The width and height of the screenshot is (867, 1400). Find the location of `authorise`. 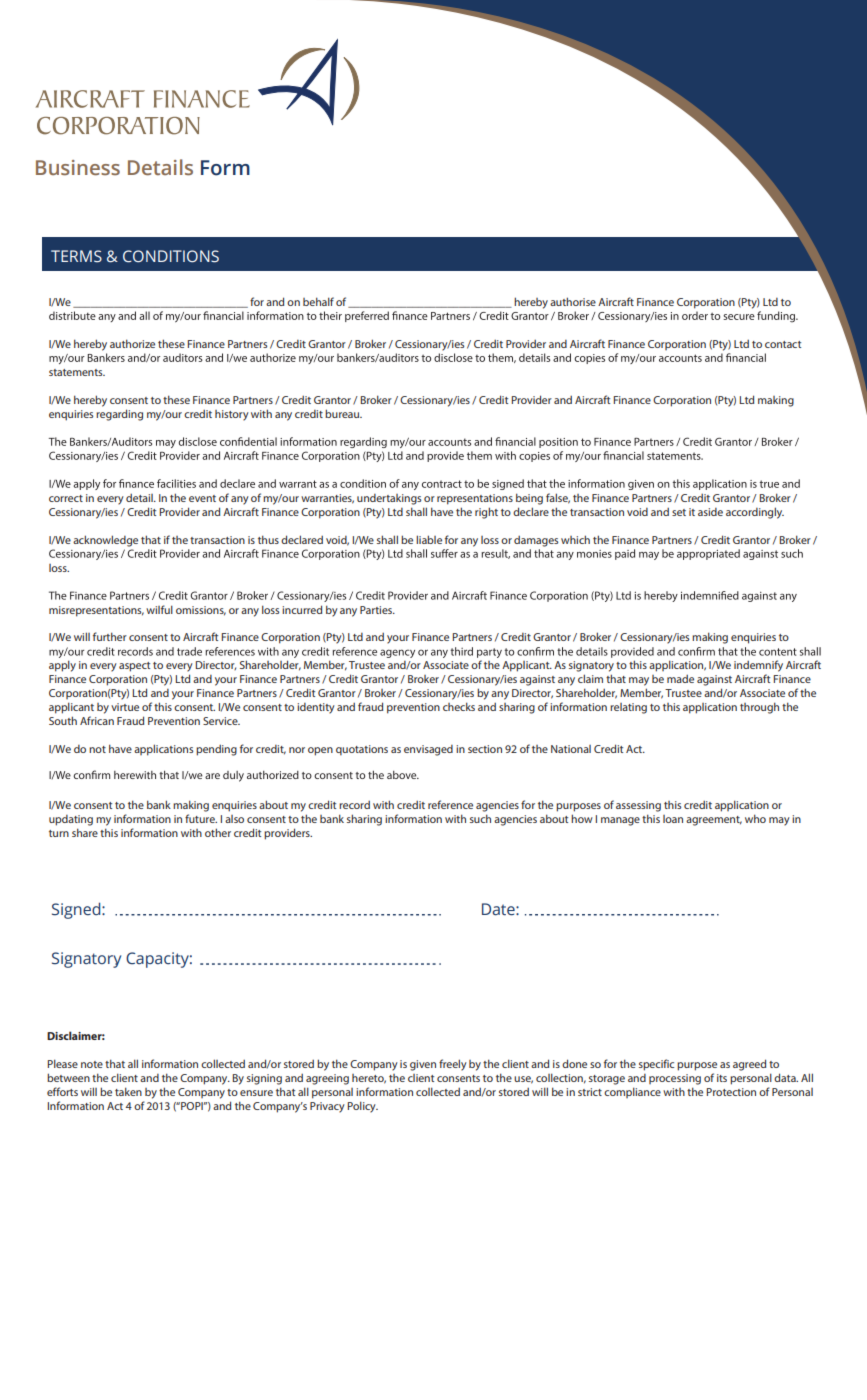

authorise is located at coordinates (573, 301).
